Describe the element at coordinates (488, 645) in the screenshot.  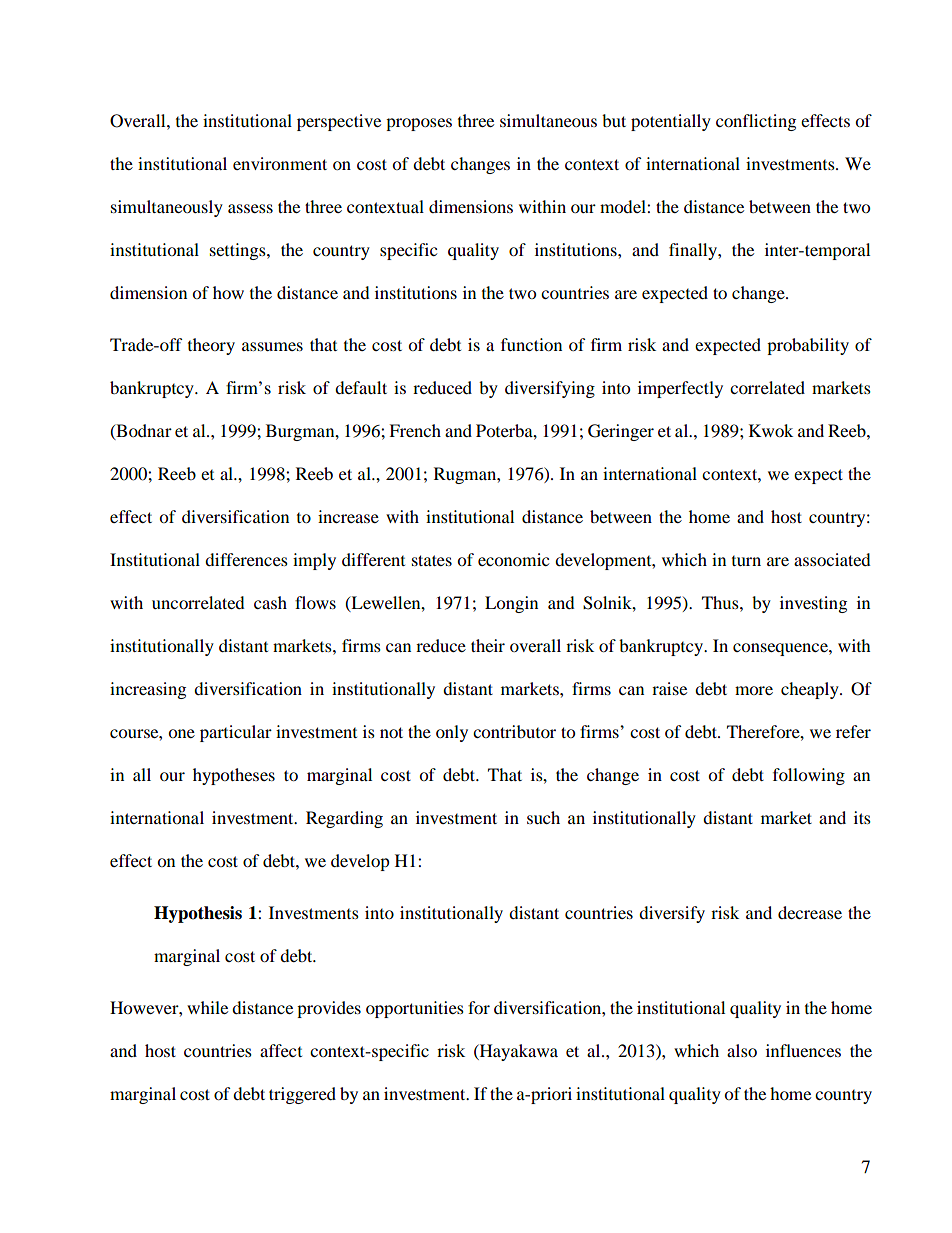
I see `their` at that location.
